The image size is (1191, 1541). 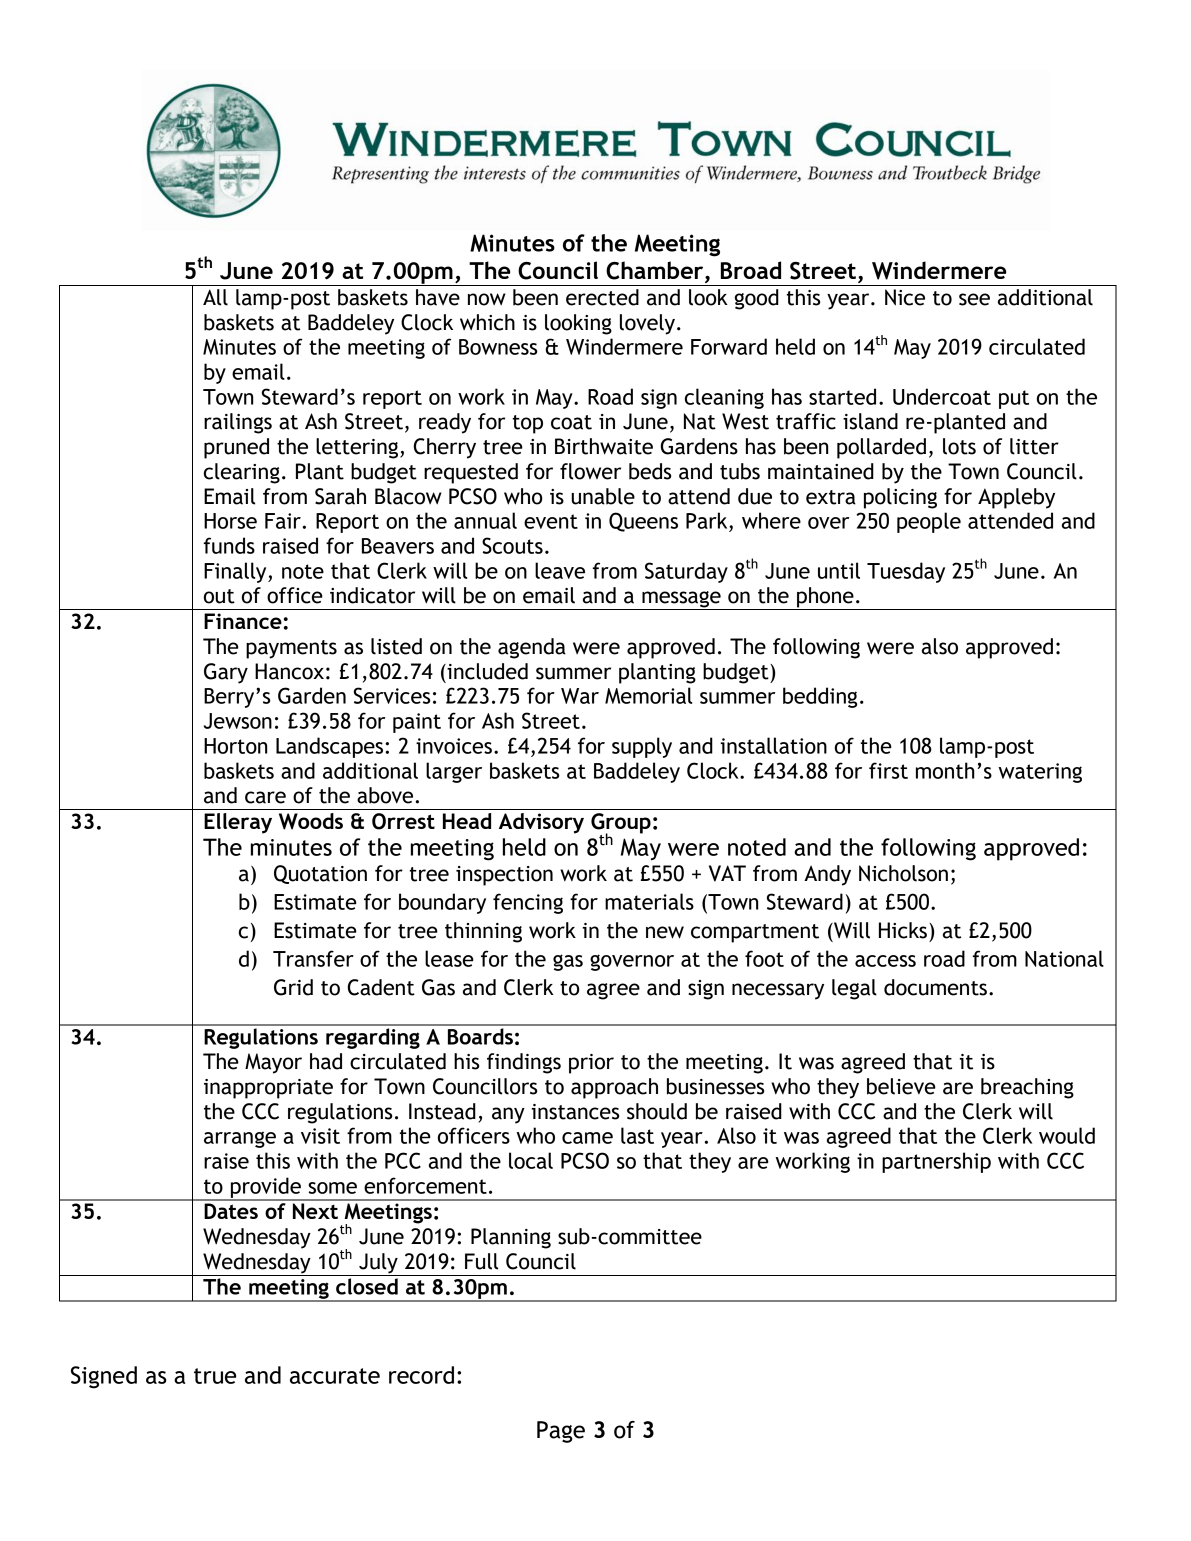 What do you see at coordinates (686, 572) in the document?
I see `Saturday` at bounding box center [686, 572].
